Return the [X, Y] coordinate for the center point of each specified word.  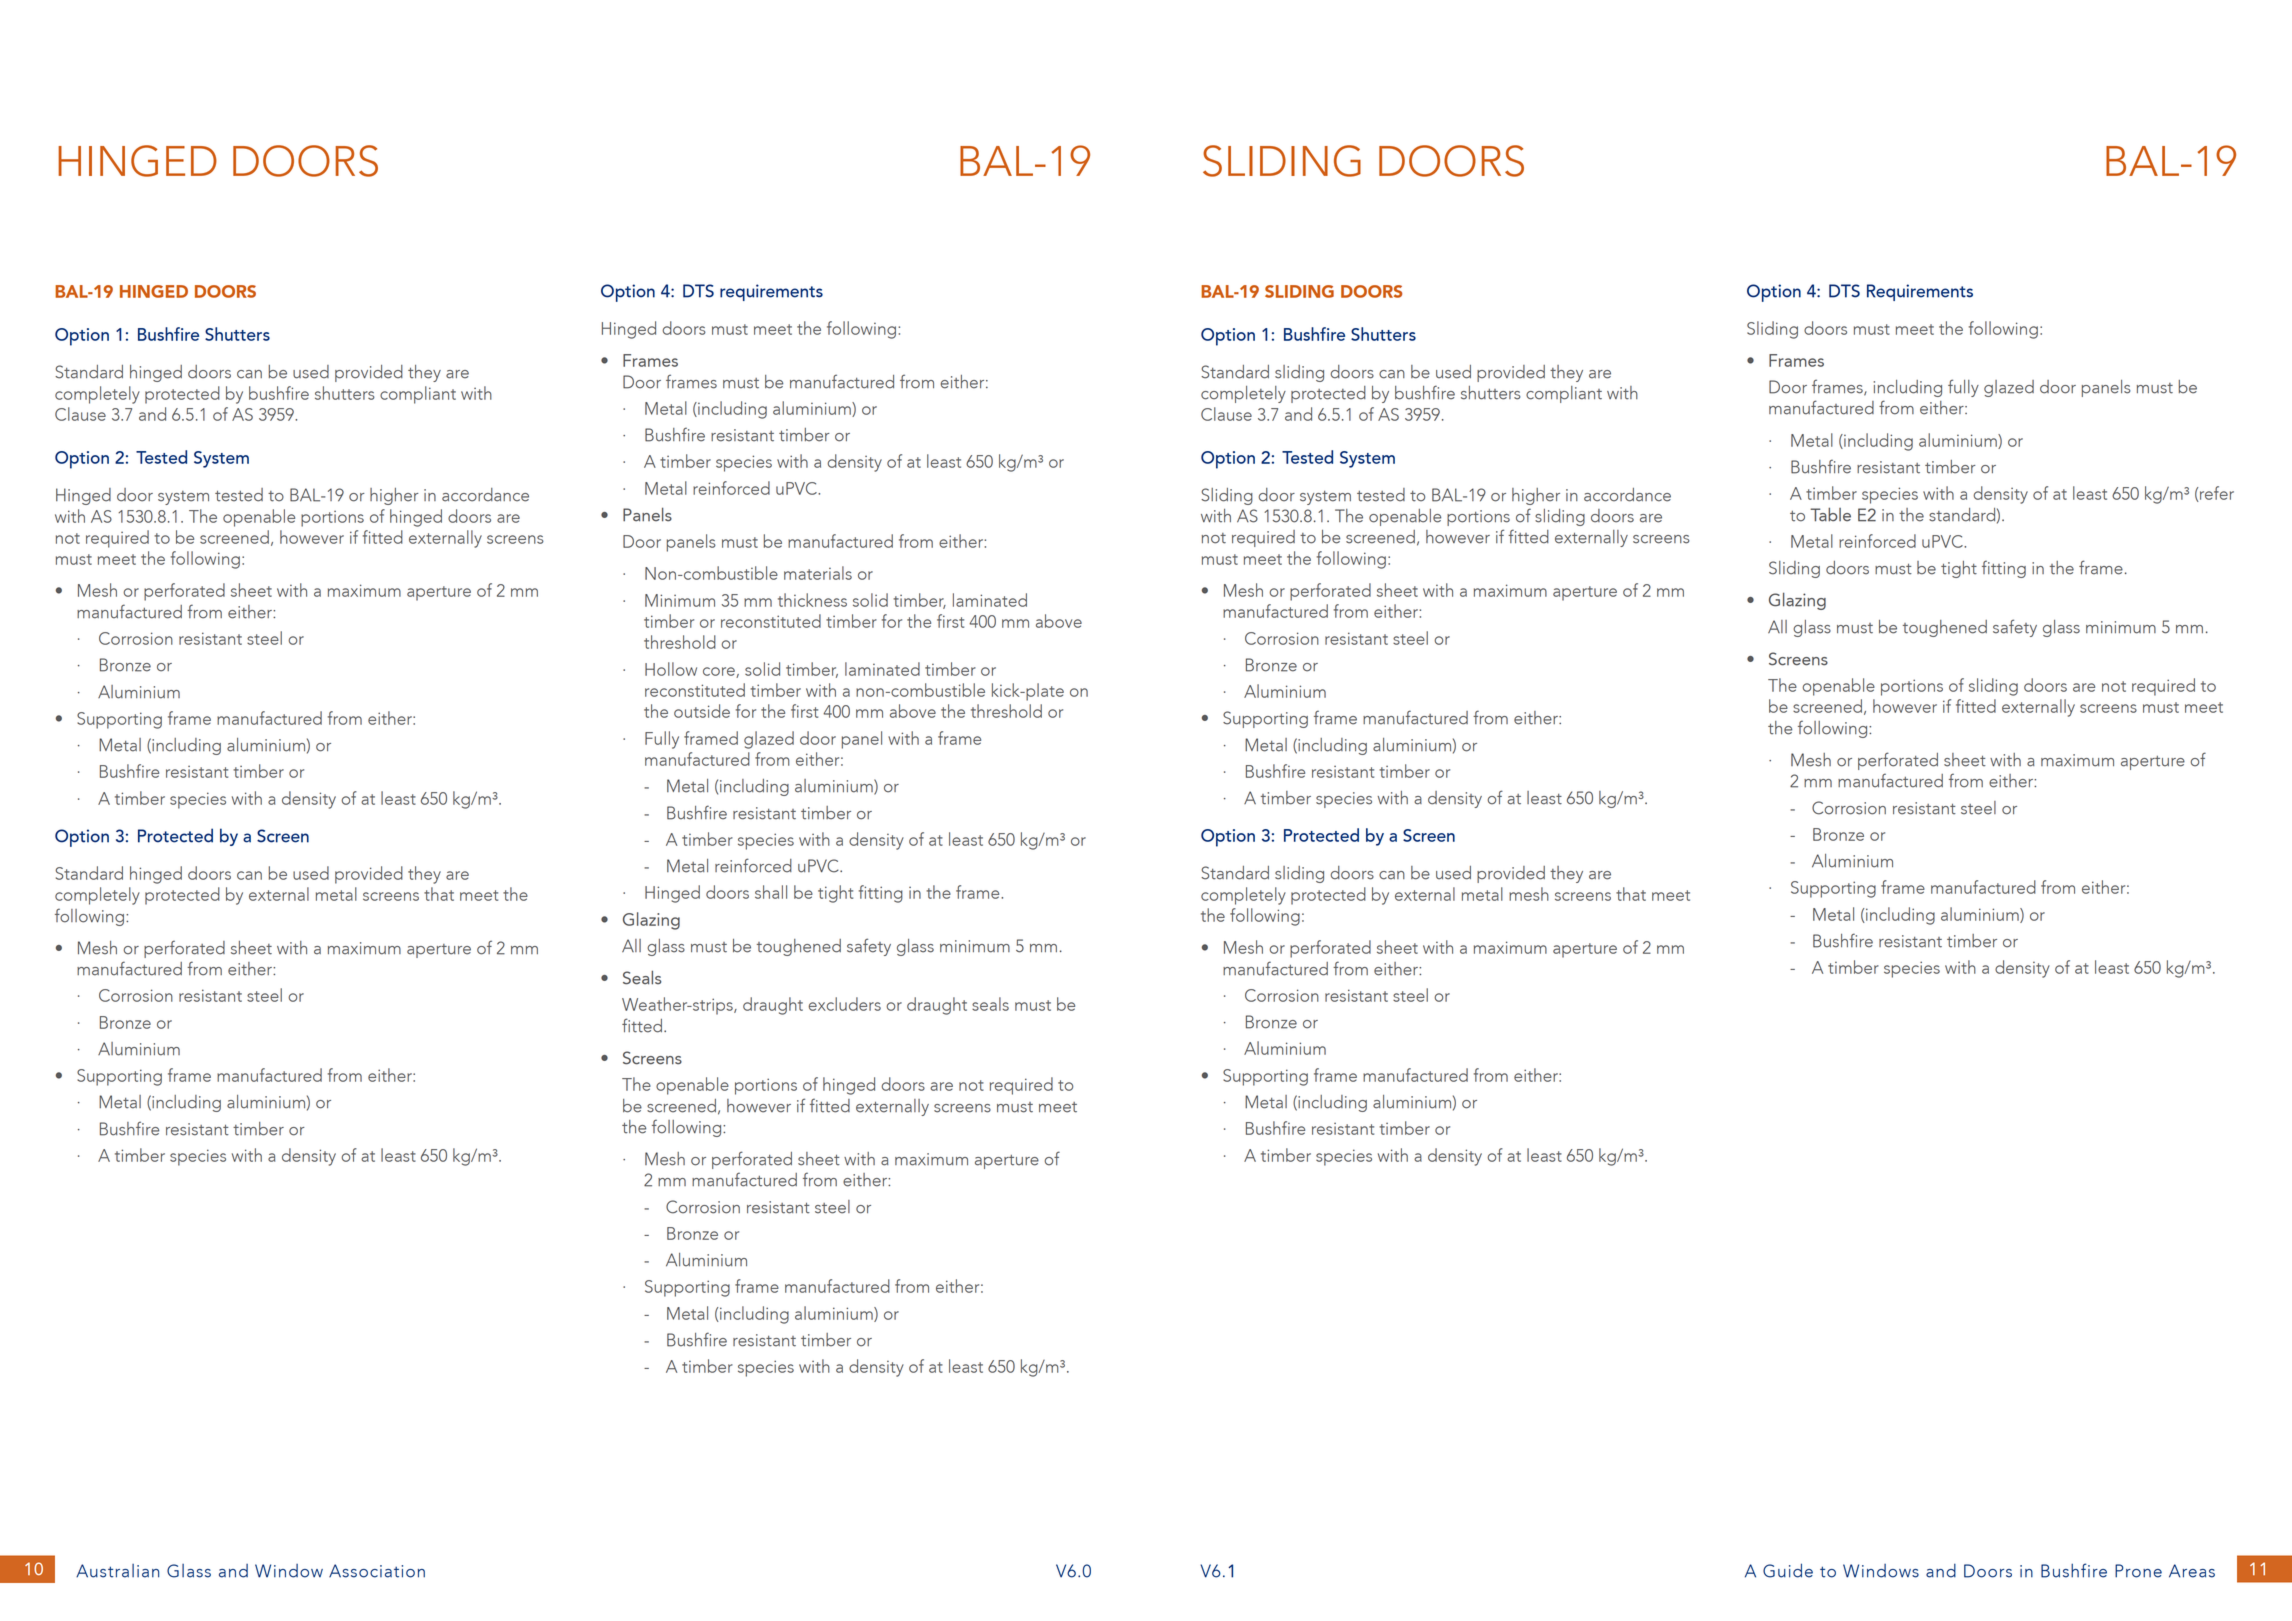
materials [818, 573]
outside [702, 711]
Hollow [671, 669]
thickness [812, 600]
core [720, 672]
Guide [1788, 1570]
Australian [117, 1571]
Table [1830, 514]
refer [2216, 494]
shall [771, 892]
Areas [2192, 1571]
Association [377, 1571]
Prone [2138, 1571]
